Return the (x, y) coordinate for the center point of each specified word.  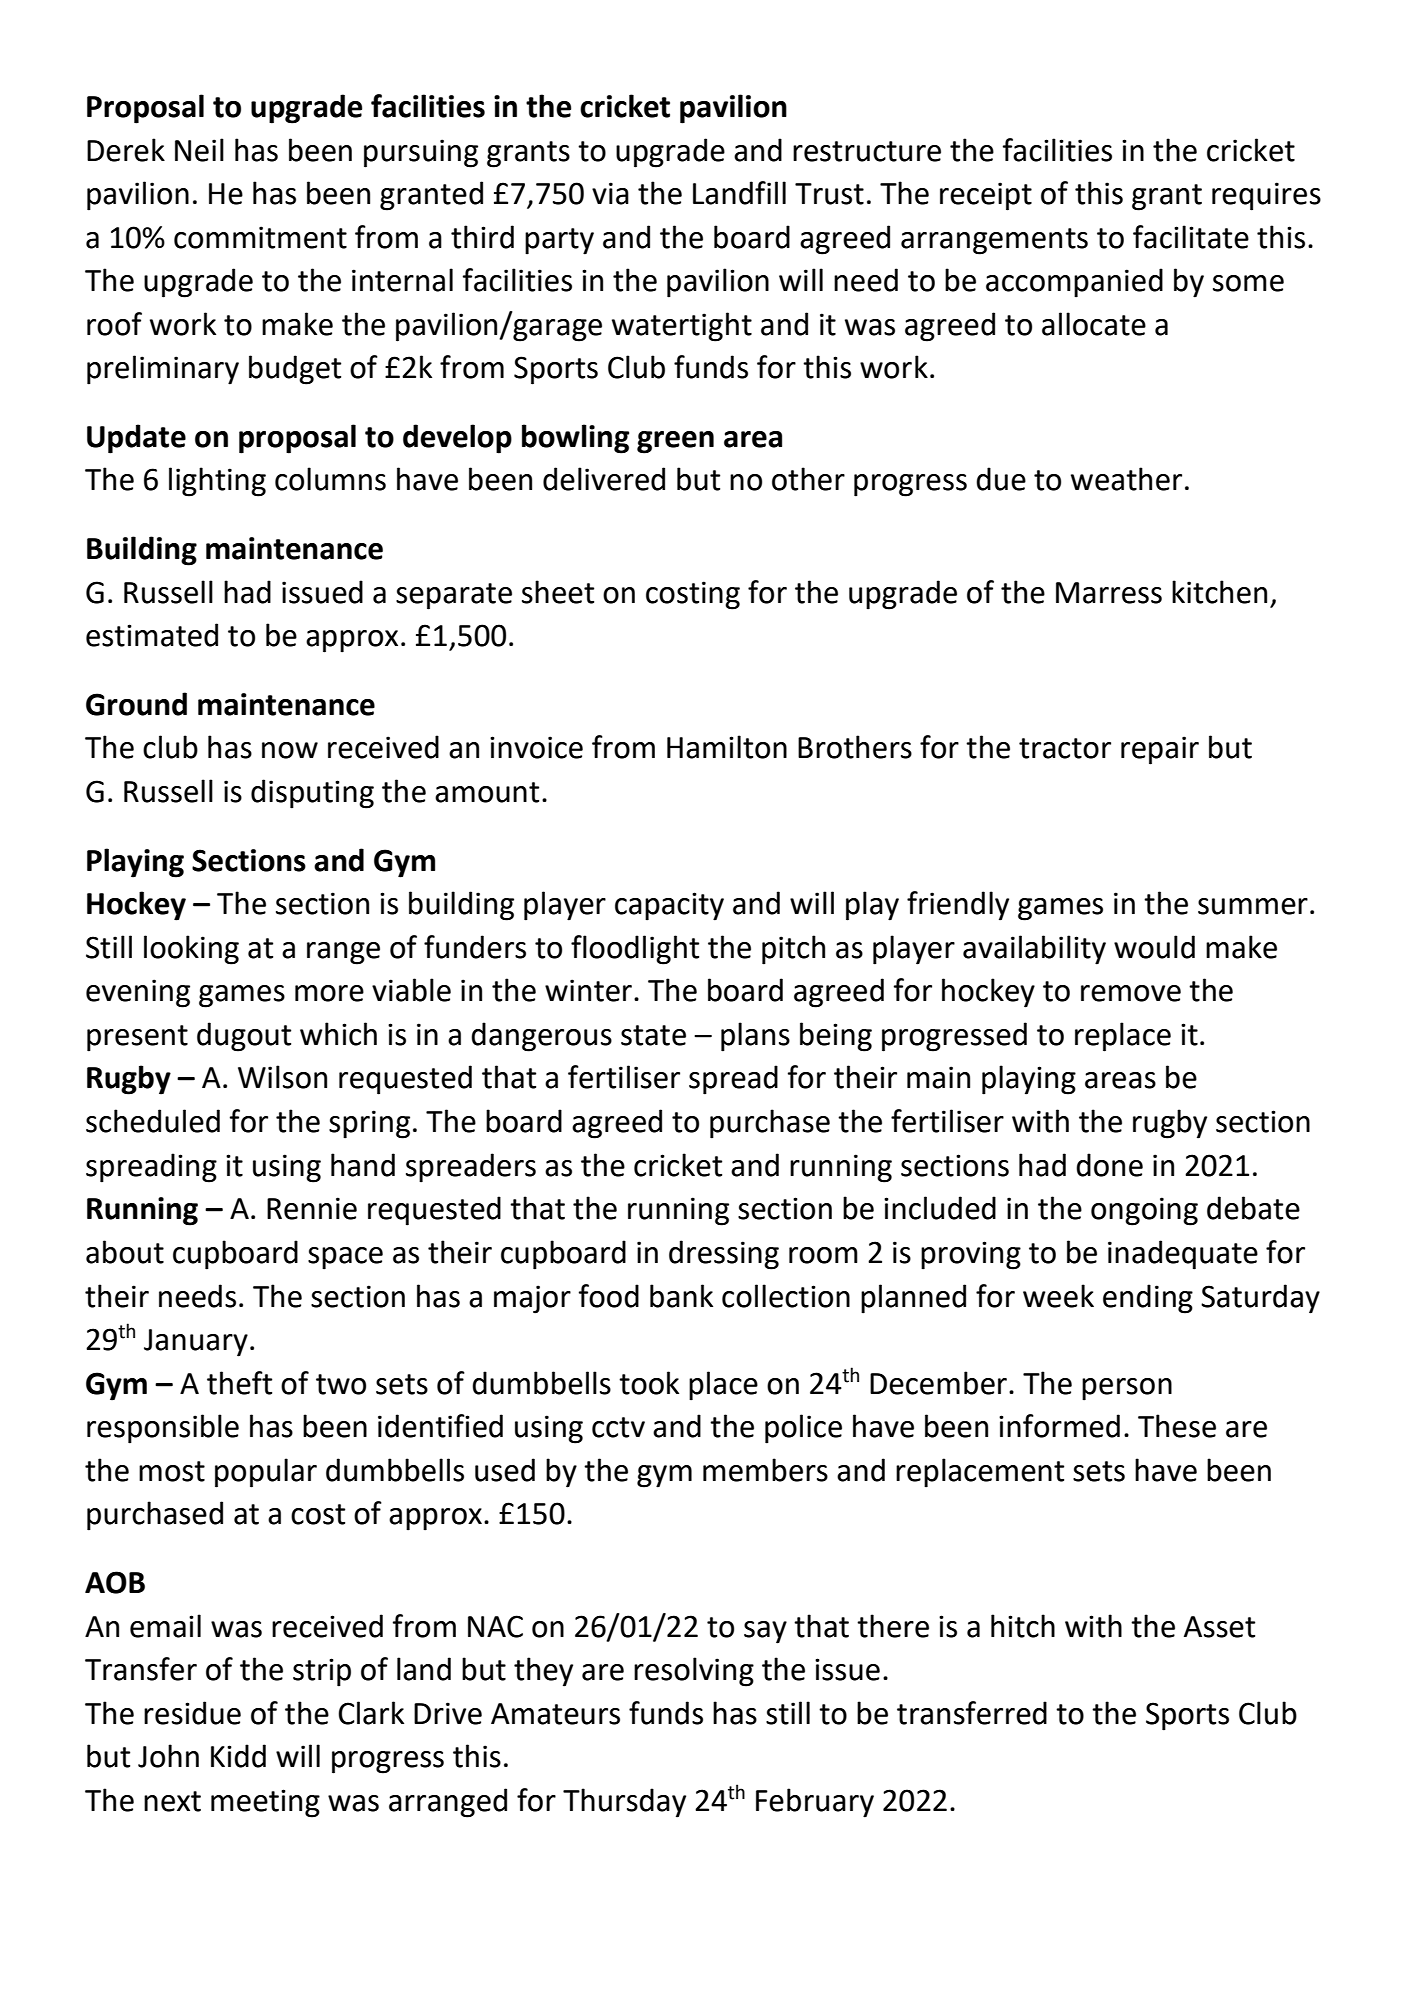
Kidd (238, 1756)
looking (191, 950)
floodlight (635, 950)
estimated (152, 635)
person (1127, 1389)
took (649, 1383)
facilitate (1191, 237)
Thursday (624, 1803)
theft (239, 1383)
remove (1131, 993)
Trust (829, 194)
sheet (558, 592)
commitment (260, 237)
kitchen (1219, 592)
